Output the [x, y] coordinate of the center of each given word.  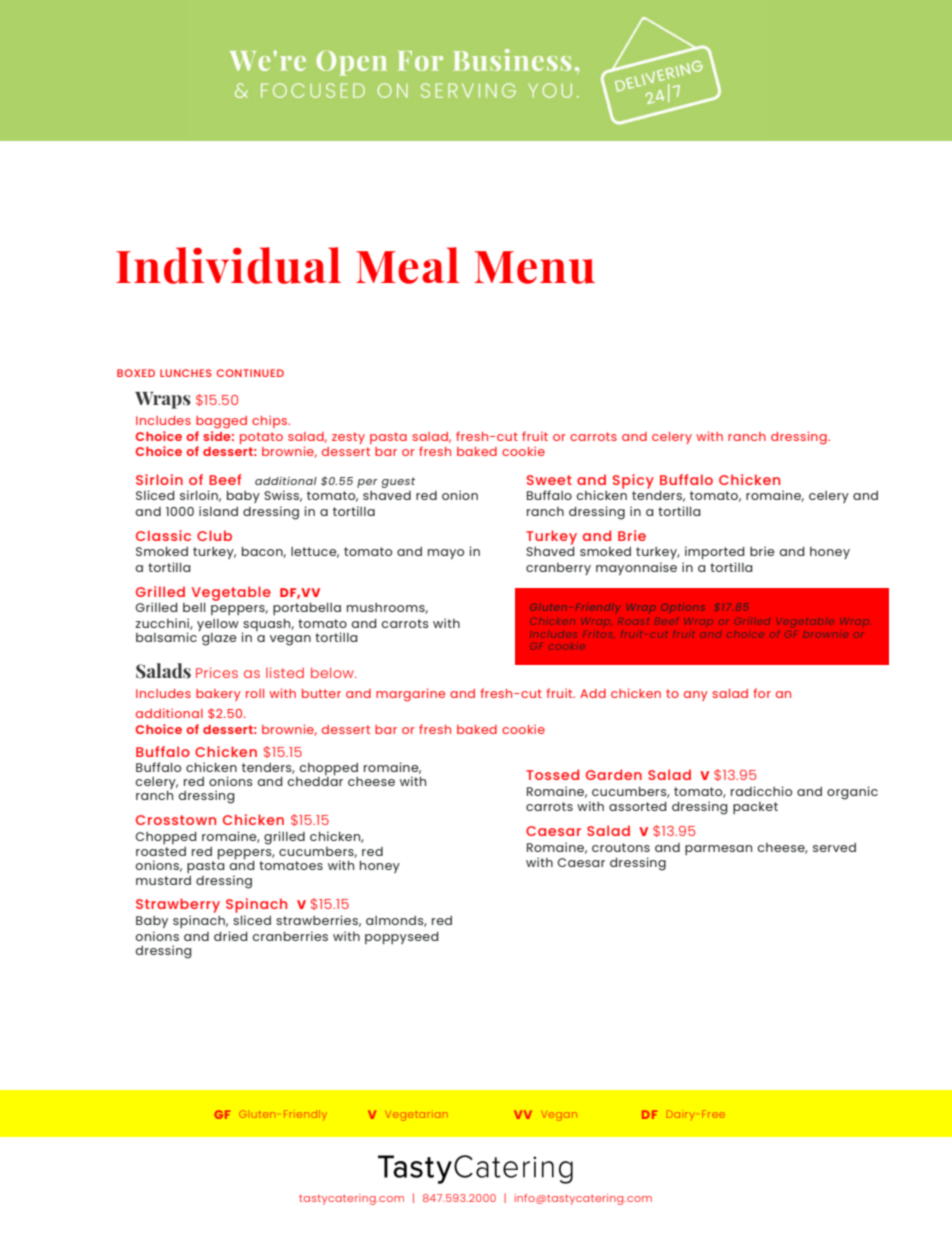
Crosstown [176, 820]
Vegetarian [416, 1115]
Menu [535, 267]
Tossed [552, 774]
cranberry [558, 569]
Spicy [633, 481]
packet [755, 808]
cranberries [290, 936]
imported [715, 553]
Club [214, 535]
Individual [228, 265]
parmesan [718, 850]
